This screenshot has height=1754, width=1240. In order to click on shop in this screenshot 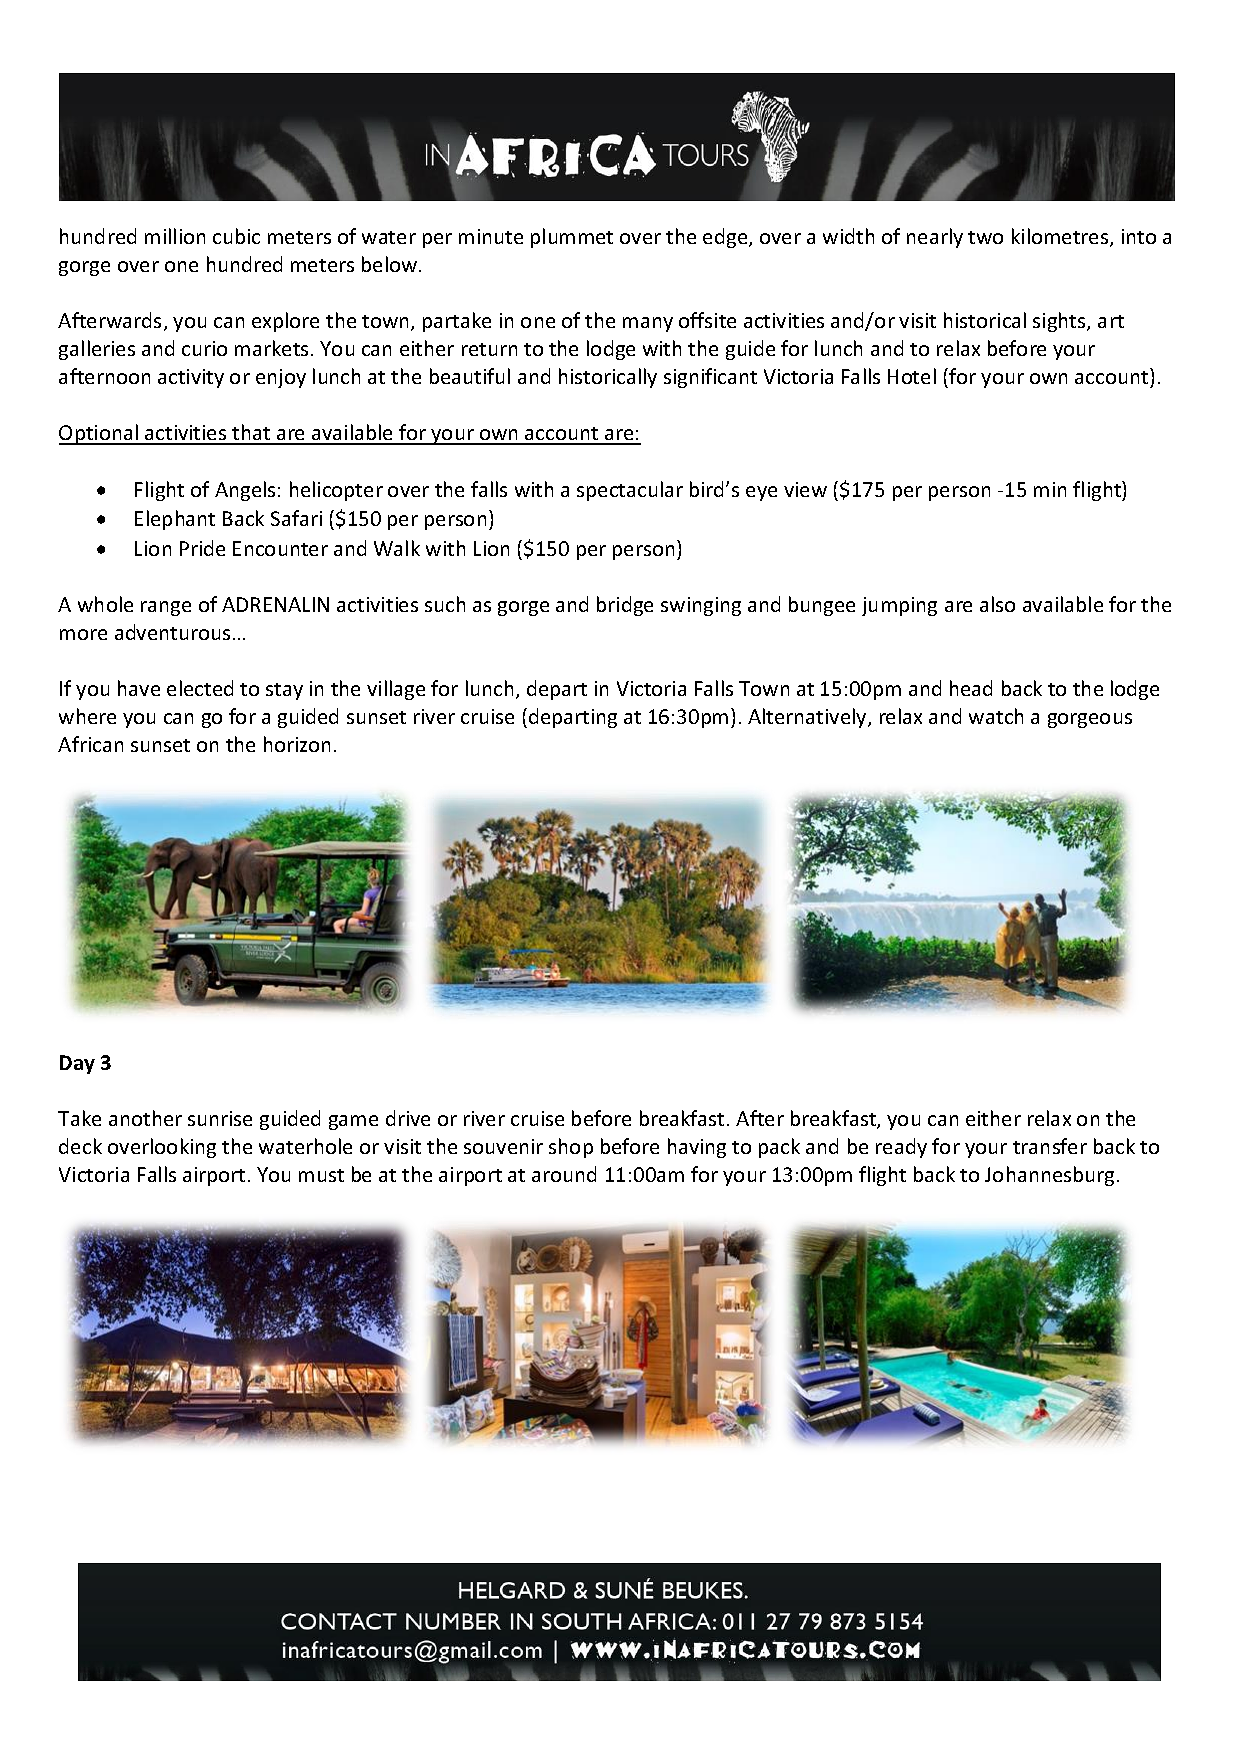, I will do `click(571, 1148)`.
